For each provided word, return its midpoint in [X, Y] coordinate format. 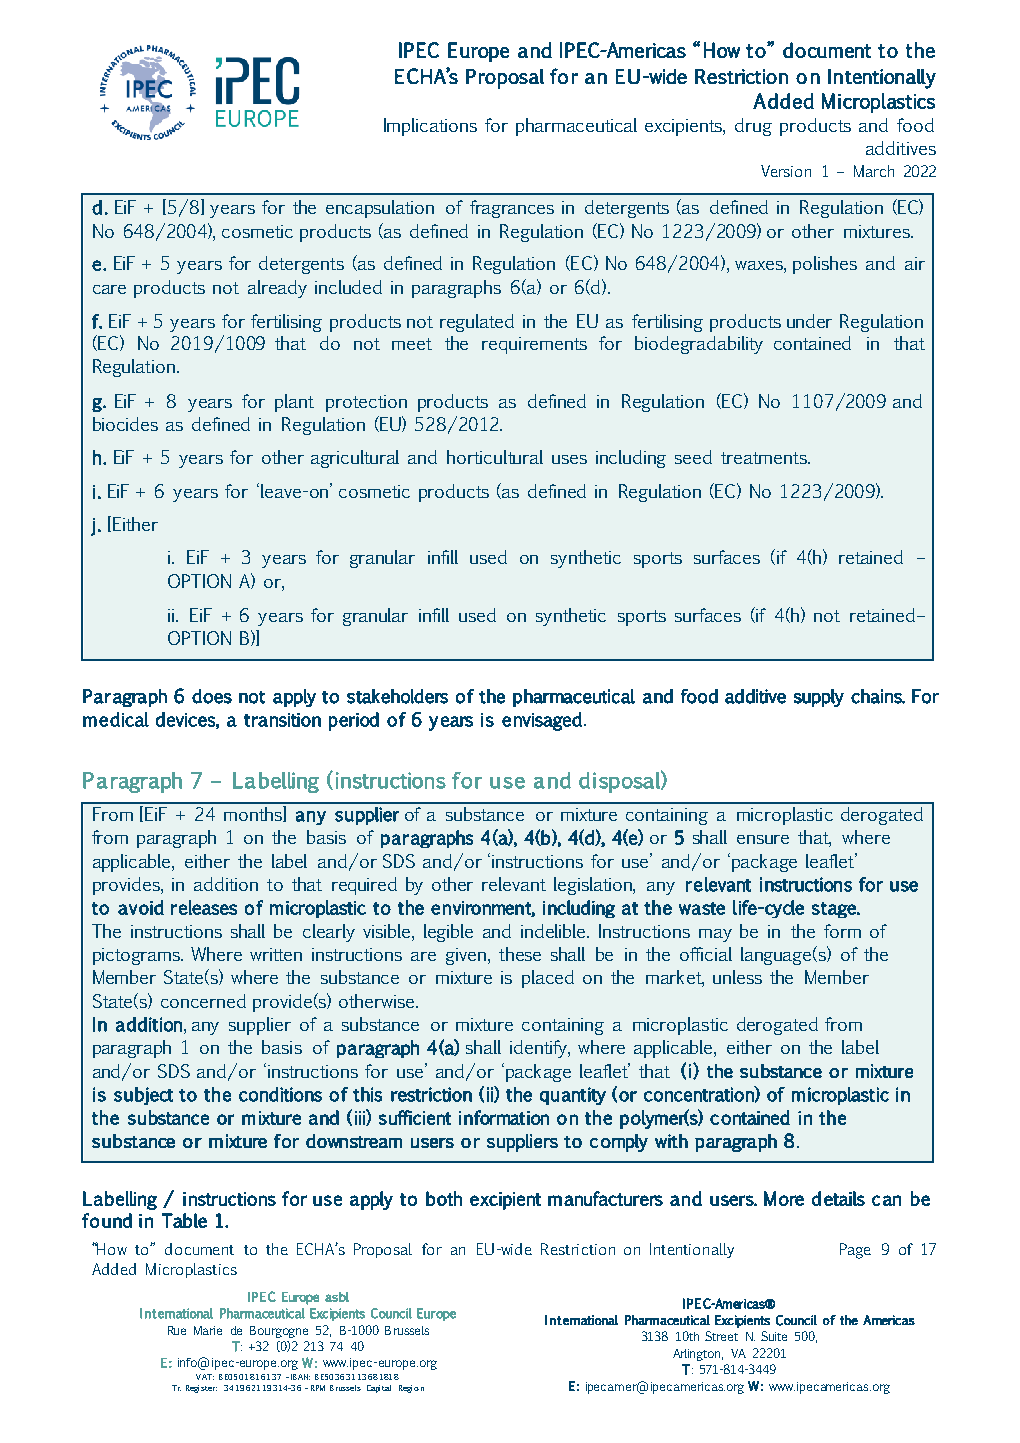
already [277, 289]
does [212, 696]
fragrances [512, 209]
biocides [125, 424]
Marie [208, 1330]
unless [737, 977]
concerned [203, 1001]
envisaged [542, 721]
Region [411, 1389]
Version [786, 171]
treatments [765, 458]
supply [819, 698]
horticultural [495, 457]
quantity [573, 1096]
